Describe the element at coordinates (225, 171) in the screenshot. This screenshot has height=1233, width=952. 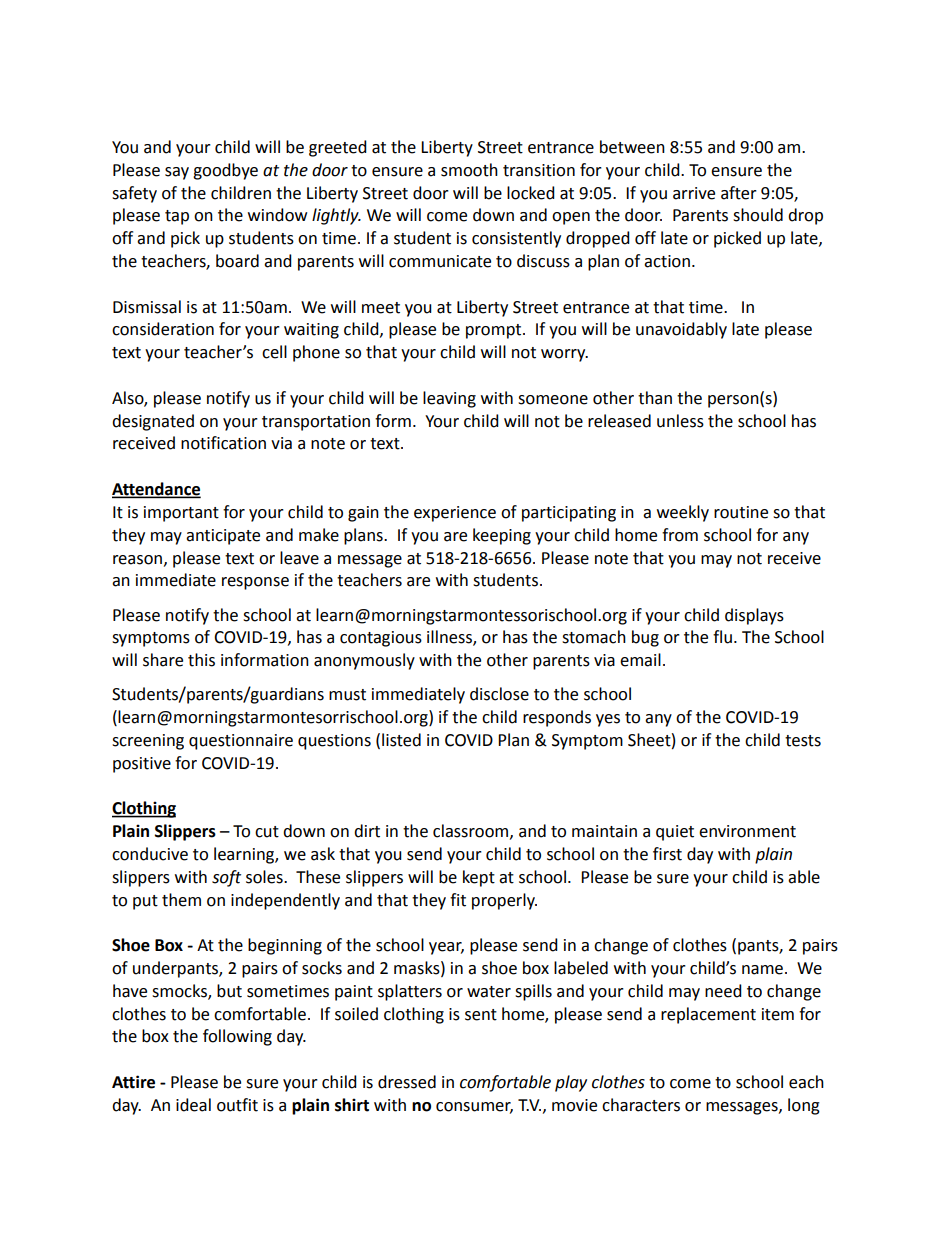
I see `goodbye` at that location.
